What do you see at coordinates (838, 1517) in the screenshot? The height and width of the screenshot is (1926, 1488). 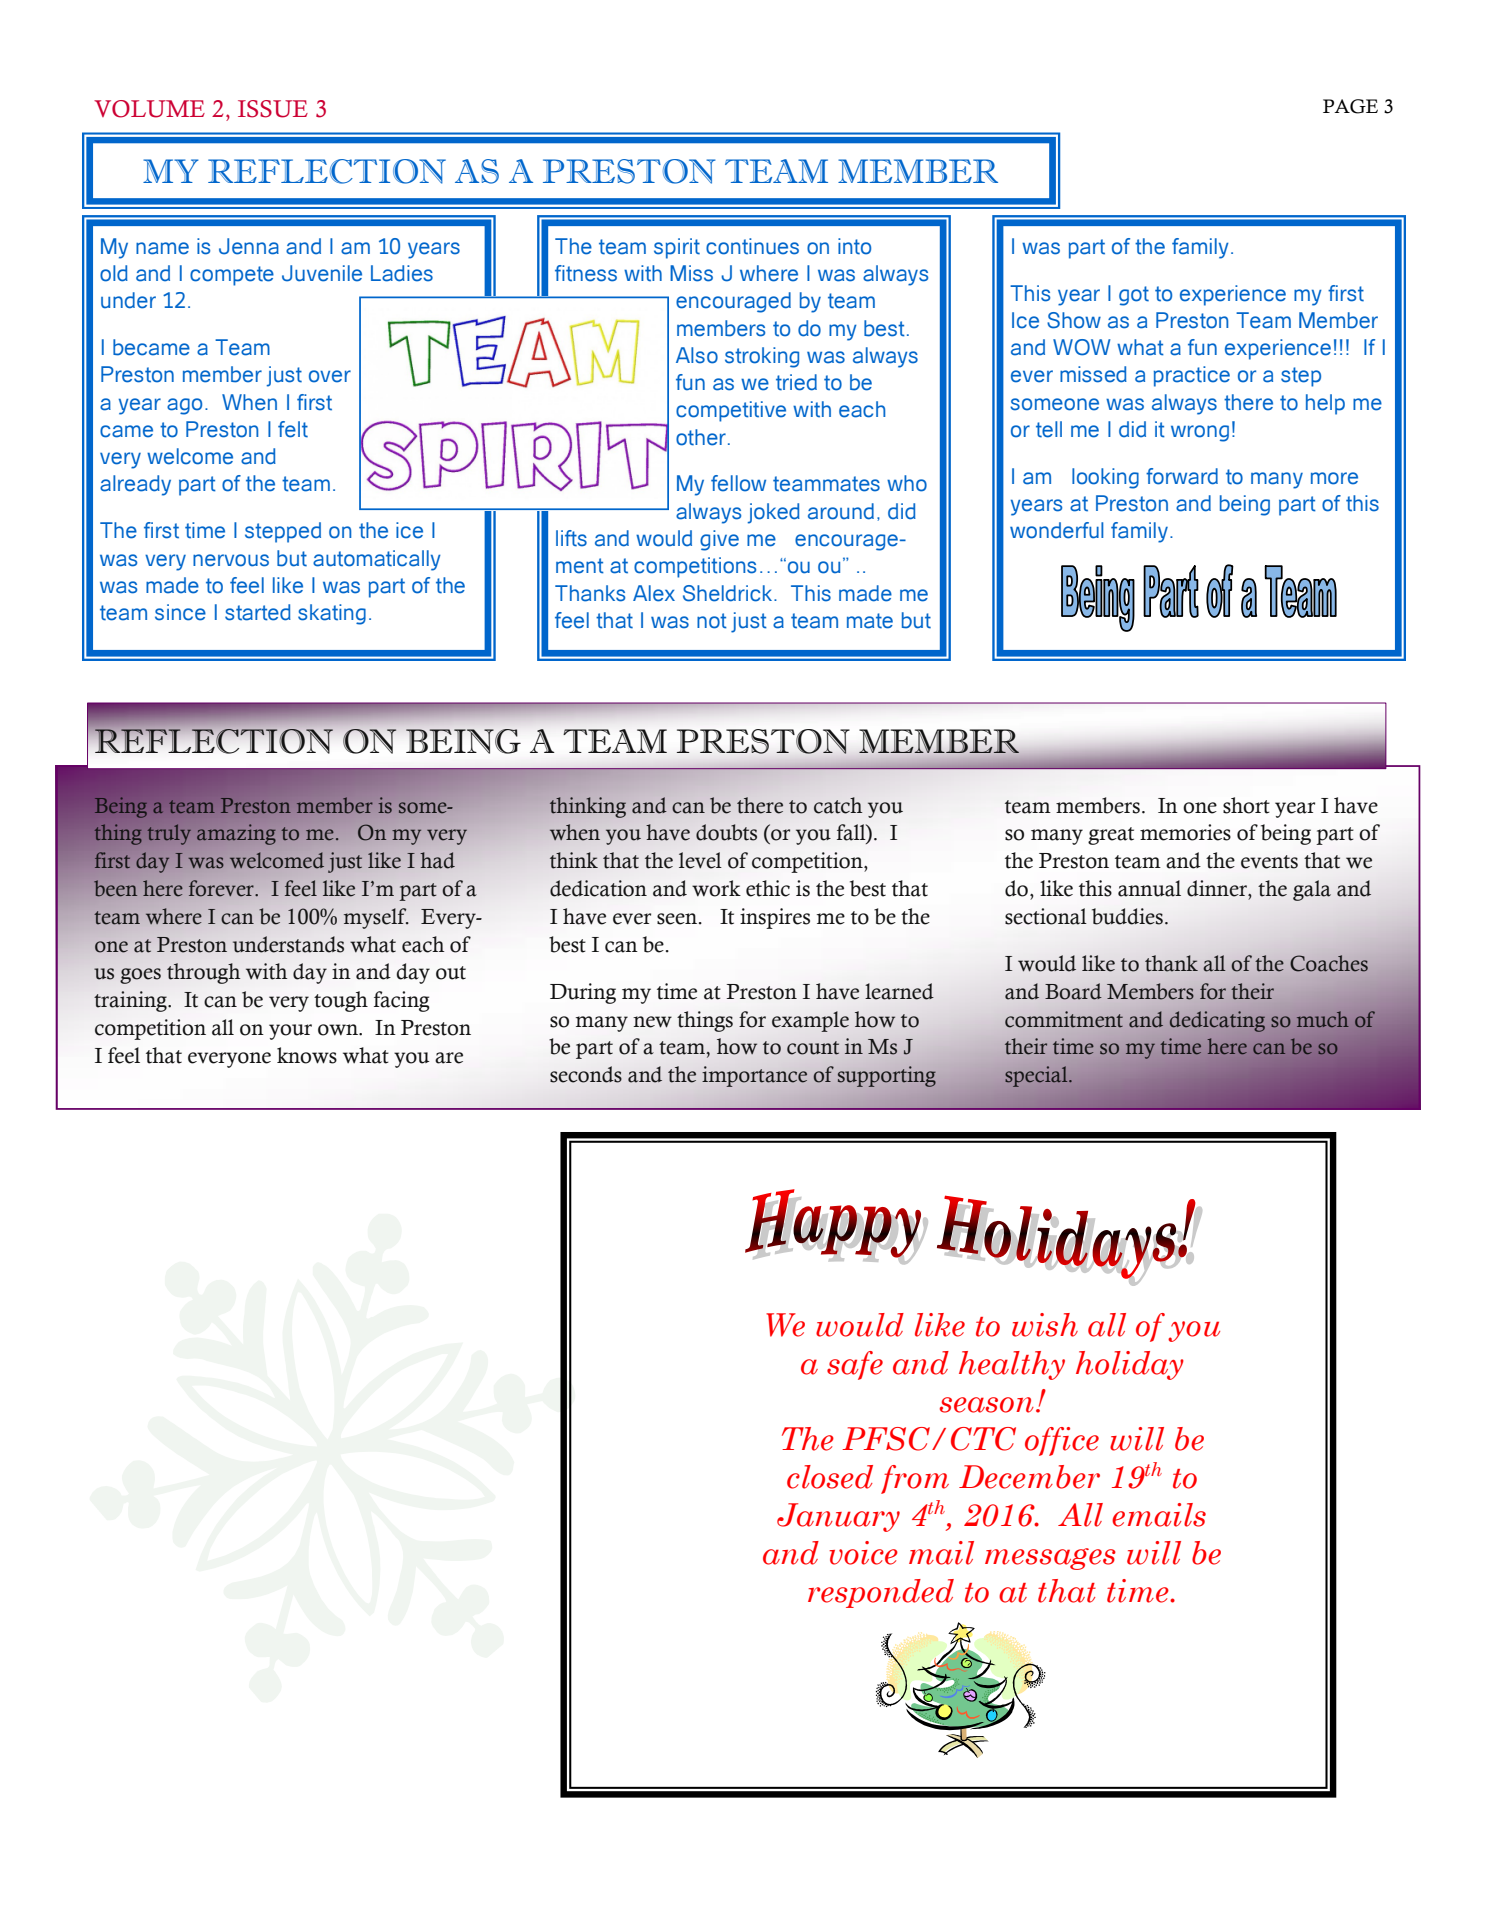 I see `January` at bounding box center [838, 1517].
